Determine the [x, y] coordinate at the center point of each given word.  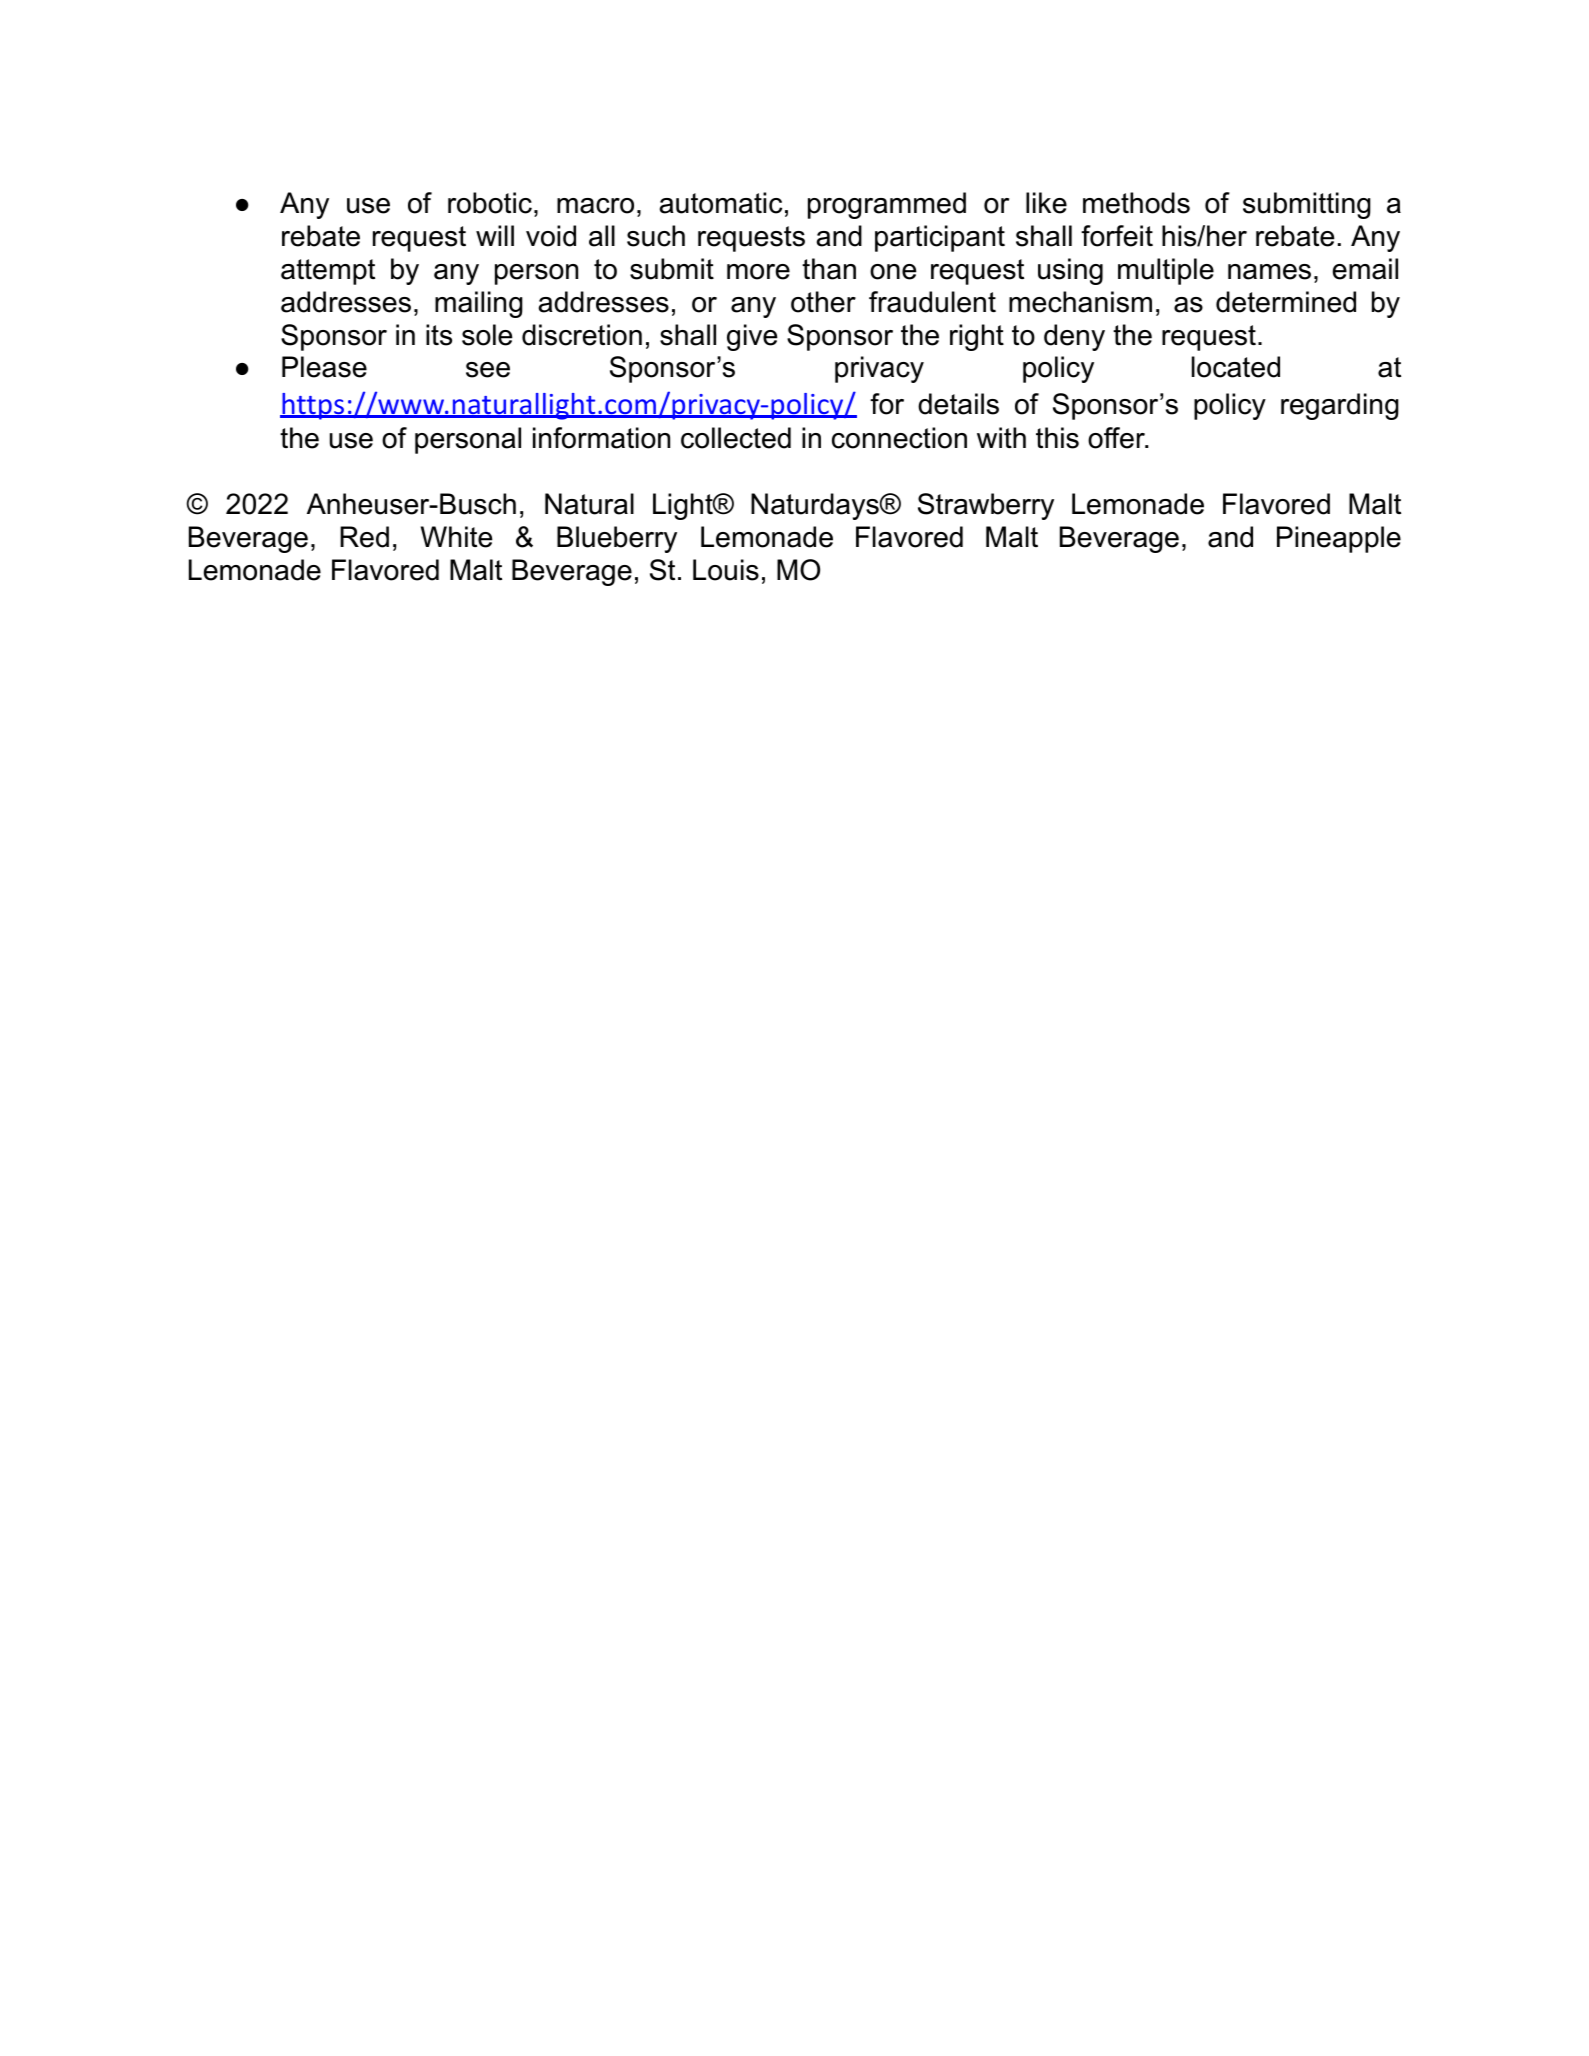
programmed [887, 205]
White [456, 537]
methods [1136, 203]
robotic [490, 203]
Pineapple [1339, 539]
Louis [726, 570]
